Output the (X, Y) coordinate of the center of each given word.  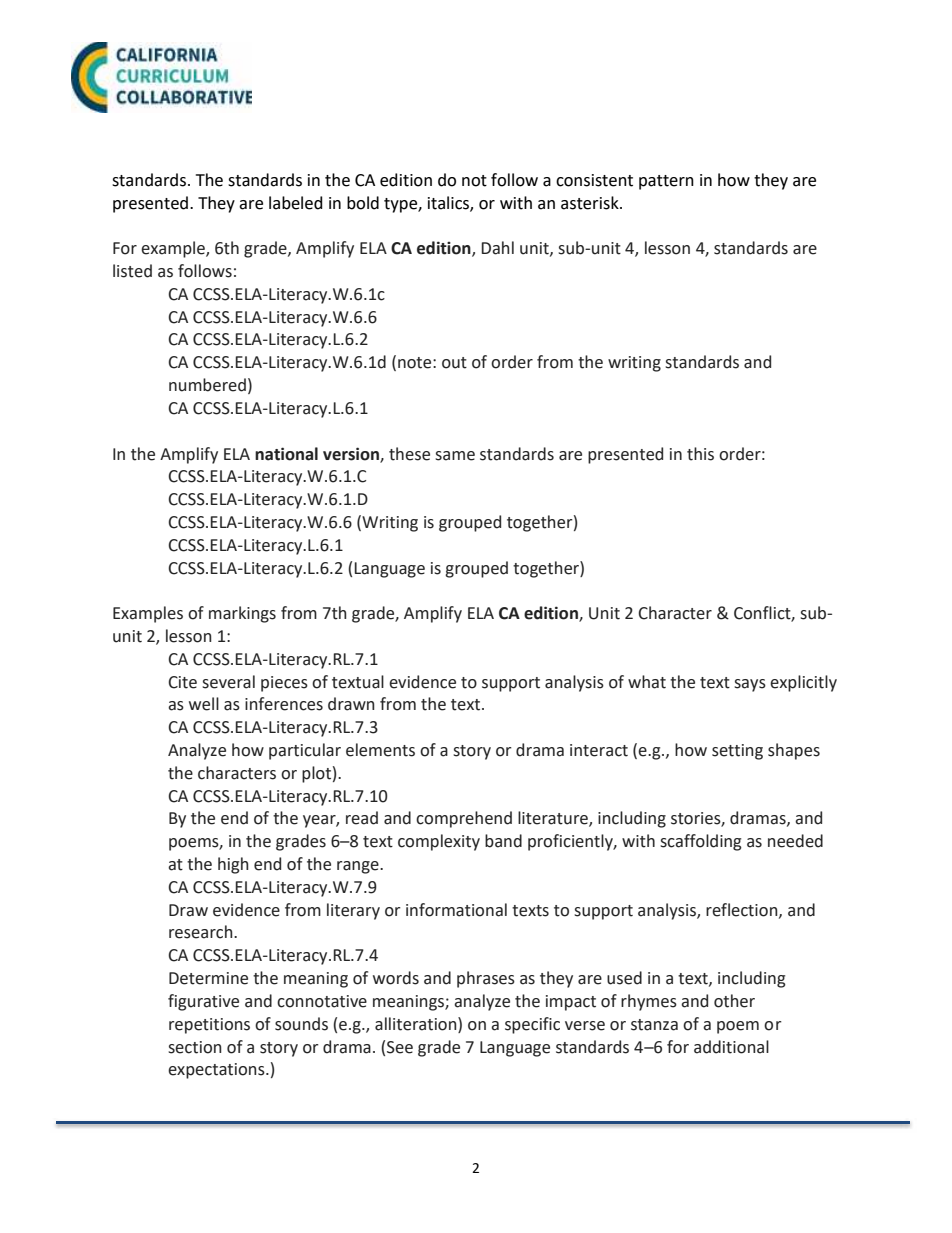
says (750, 685)
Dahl (497, 248)
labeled (296, 203)
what (647, 682)
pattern (666, 182)
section (195, 1047)
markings (242, 614)
